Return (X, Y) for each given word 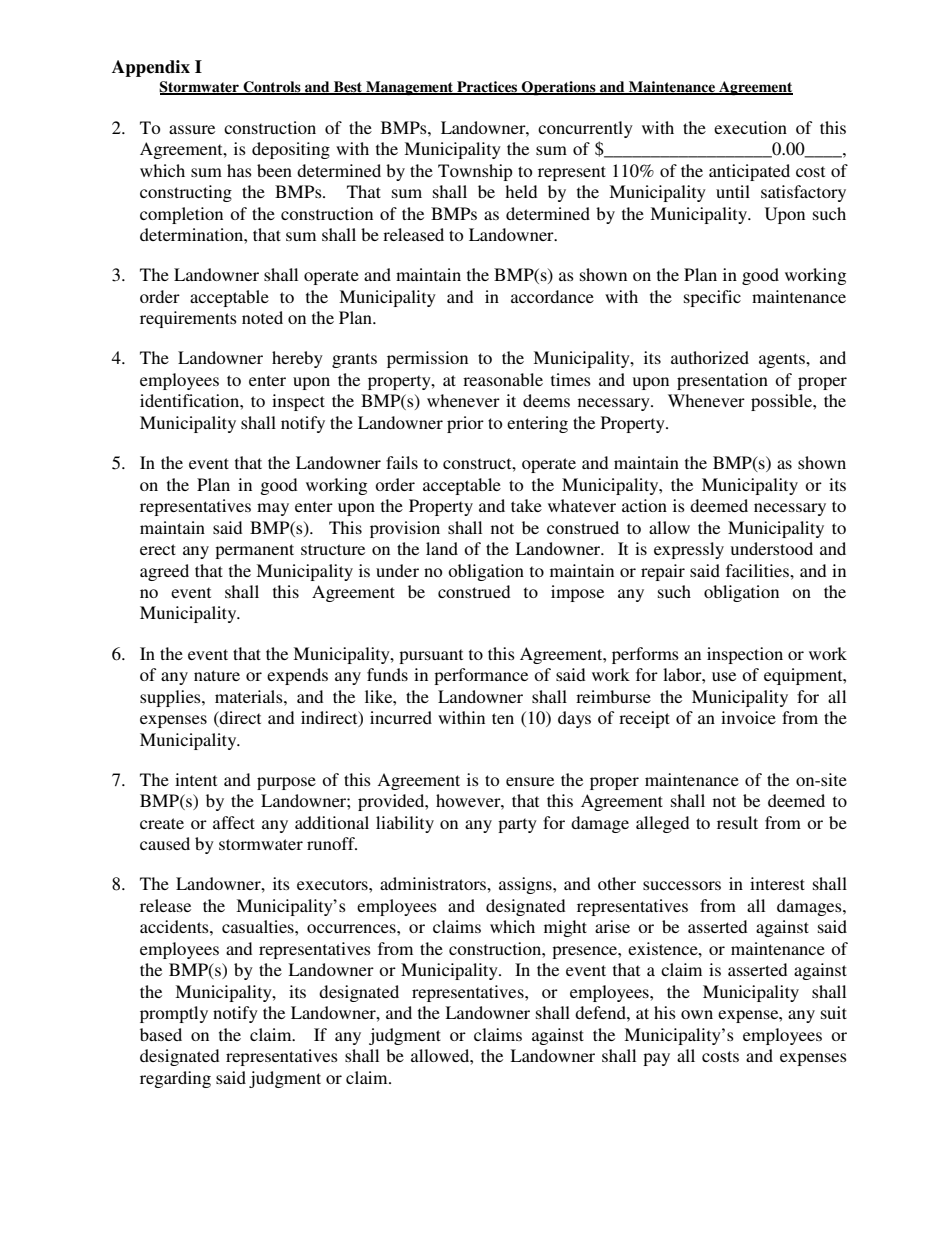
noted (262, 317)
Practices (487, 88)
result (737, 822)
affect (234, 822)
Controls (272, 88)
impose (577, 593)
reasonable (503, 379)
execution (750, 127)
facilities (758, 570)
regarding (175, 1079)
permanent (254, 551)
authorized (710, 357)
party (517, 825)
